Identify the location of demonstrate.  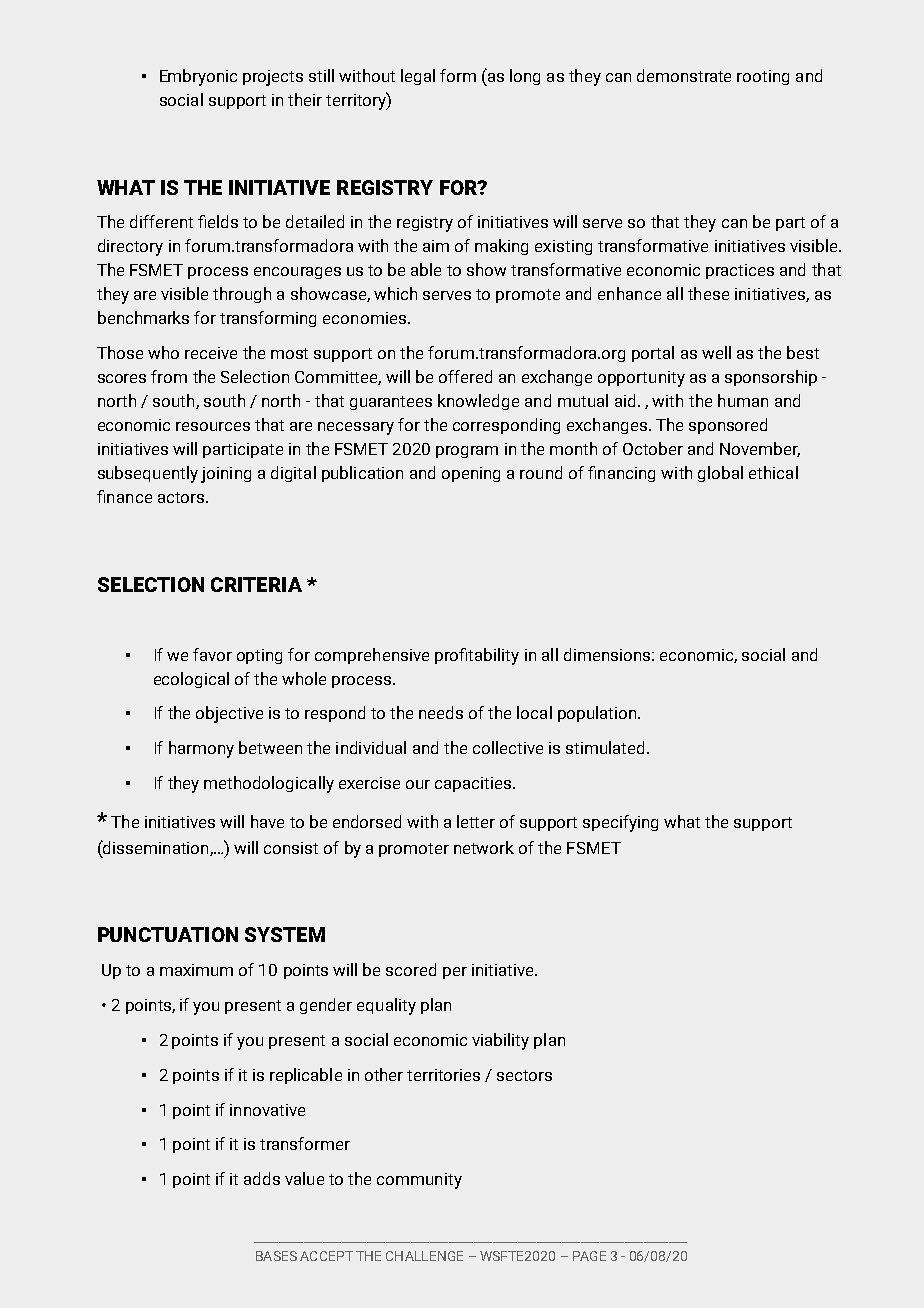
(684, 75).
